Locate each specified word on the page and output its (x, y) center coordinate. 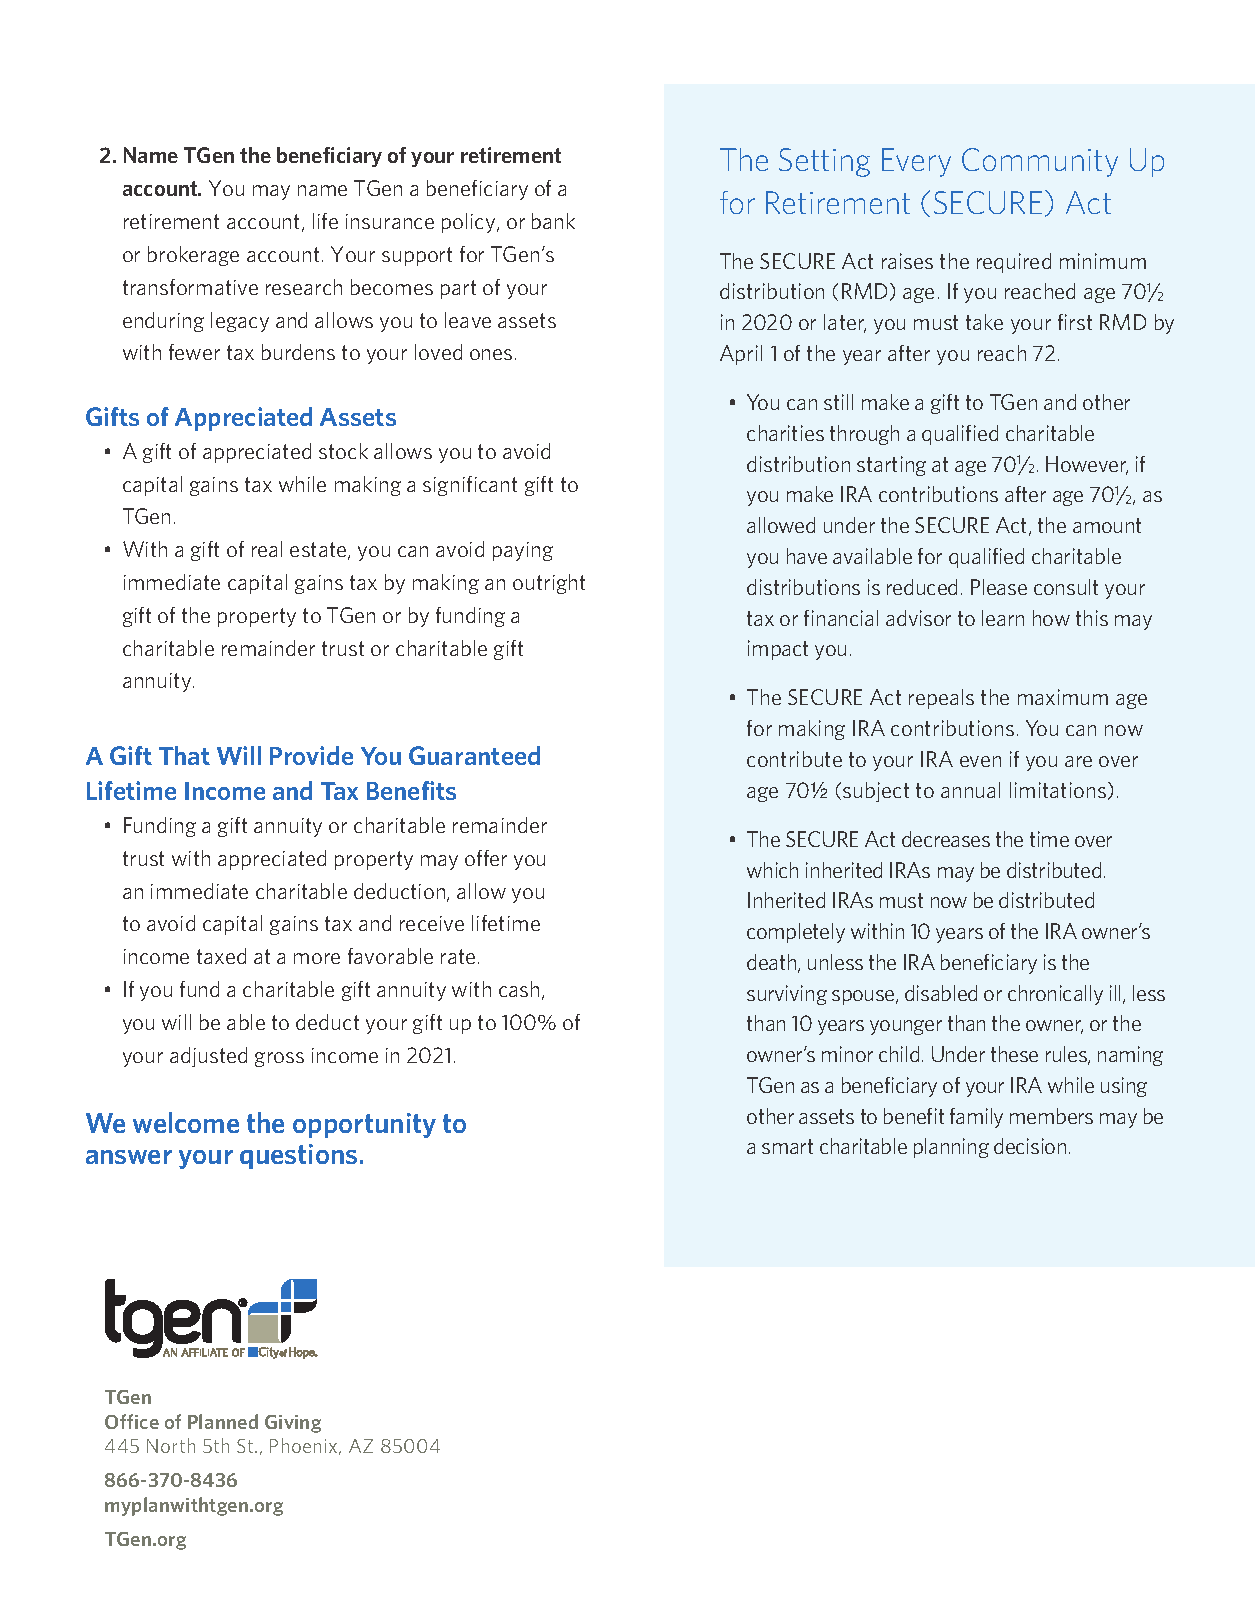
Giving (293, 1424)
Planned (223, 1421)
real (267, 549)
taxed (221, 956)
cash (519, 989)
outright (549, 584)
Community (1040, 162)
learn (1003, 618)
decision (1030, 1146)
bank (553, 221)
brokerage (193, 256)
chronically (1055, 995)
